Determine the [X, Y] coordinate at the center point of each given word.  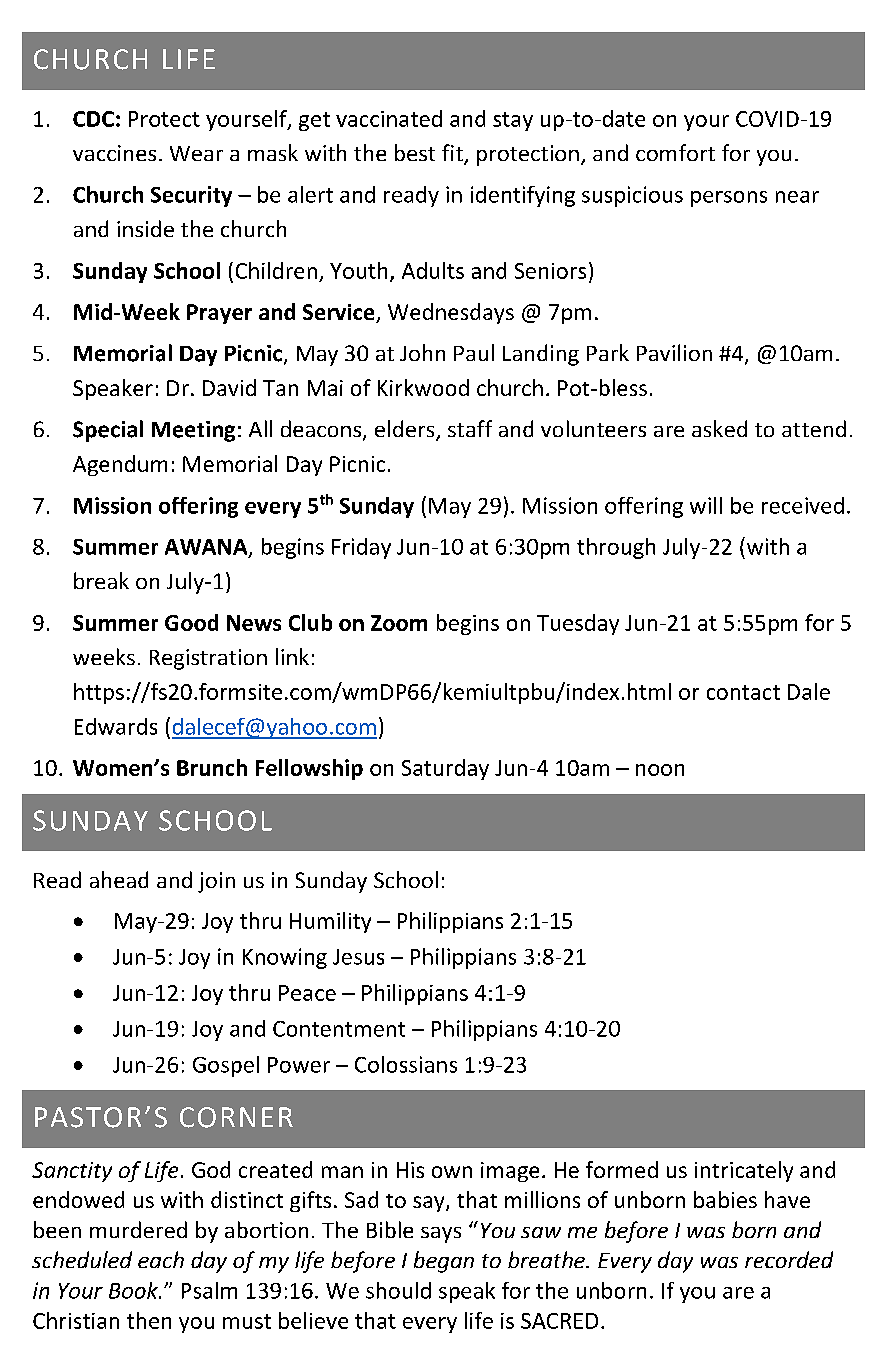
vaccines [114, 153]
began [444, 1262]
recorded [789, 1259]
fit [453, 154]
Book [134, 1290]
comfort [675, 152]
